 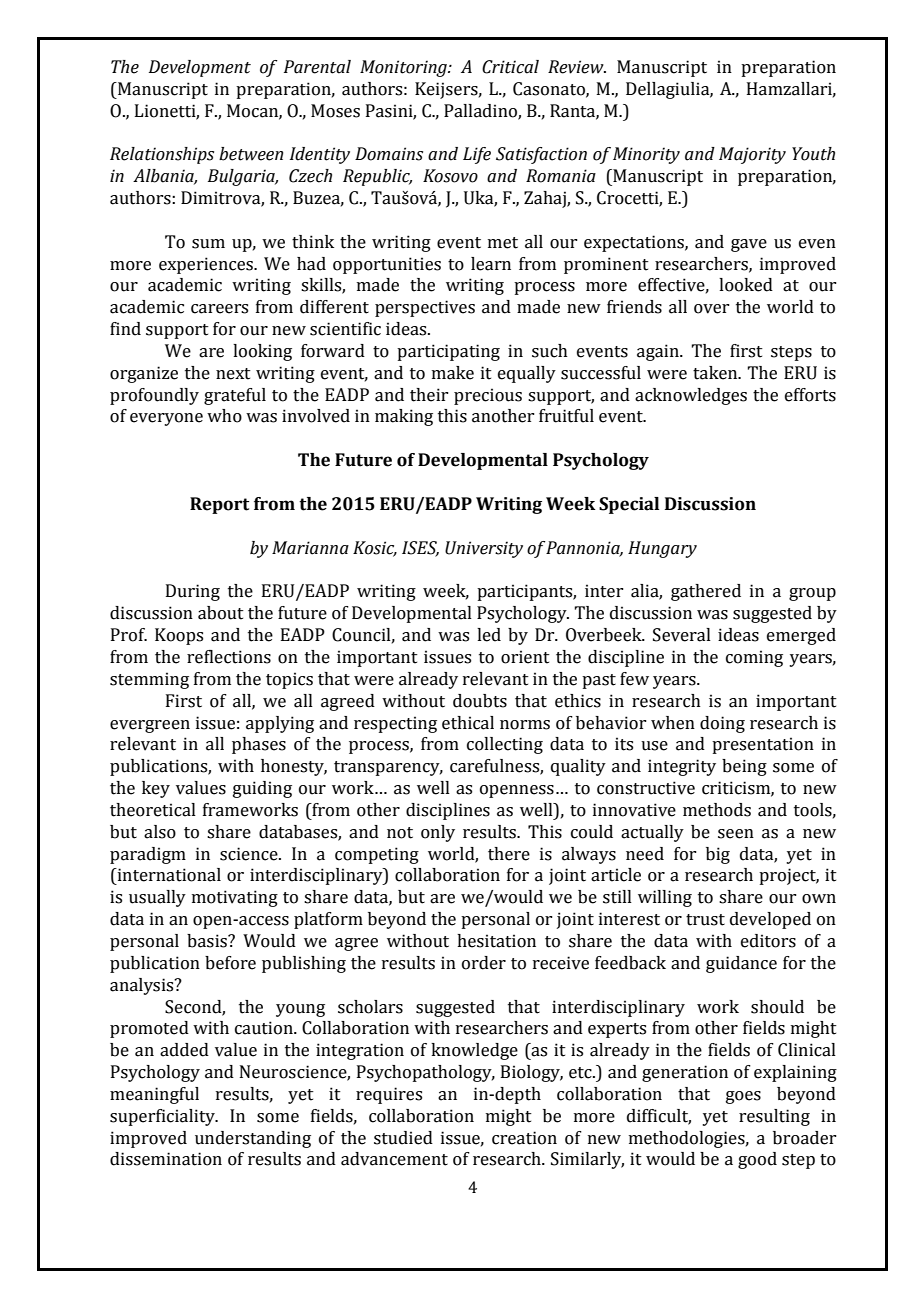 What do you see at coordinates (524, 1138) in the screenshot?
I see `creation` at bounding box center [524, 1138].
